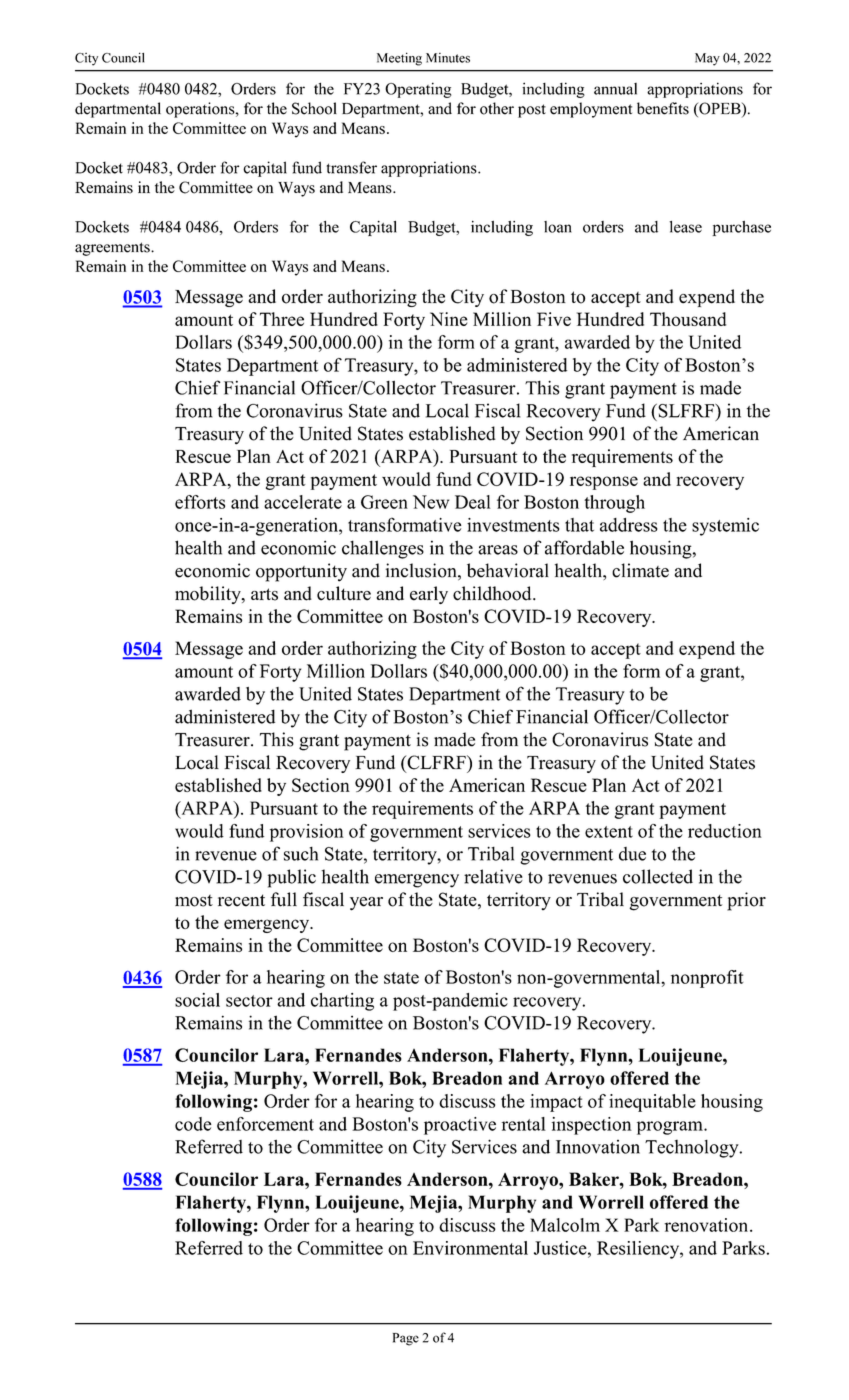  Describe the element at coordinates (197, 1000) in the screenshot. I see `social` at that location.
